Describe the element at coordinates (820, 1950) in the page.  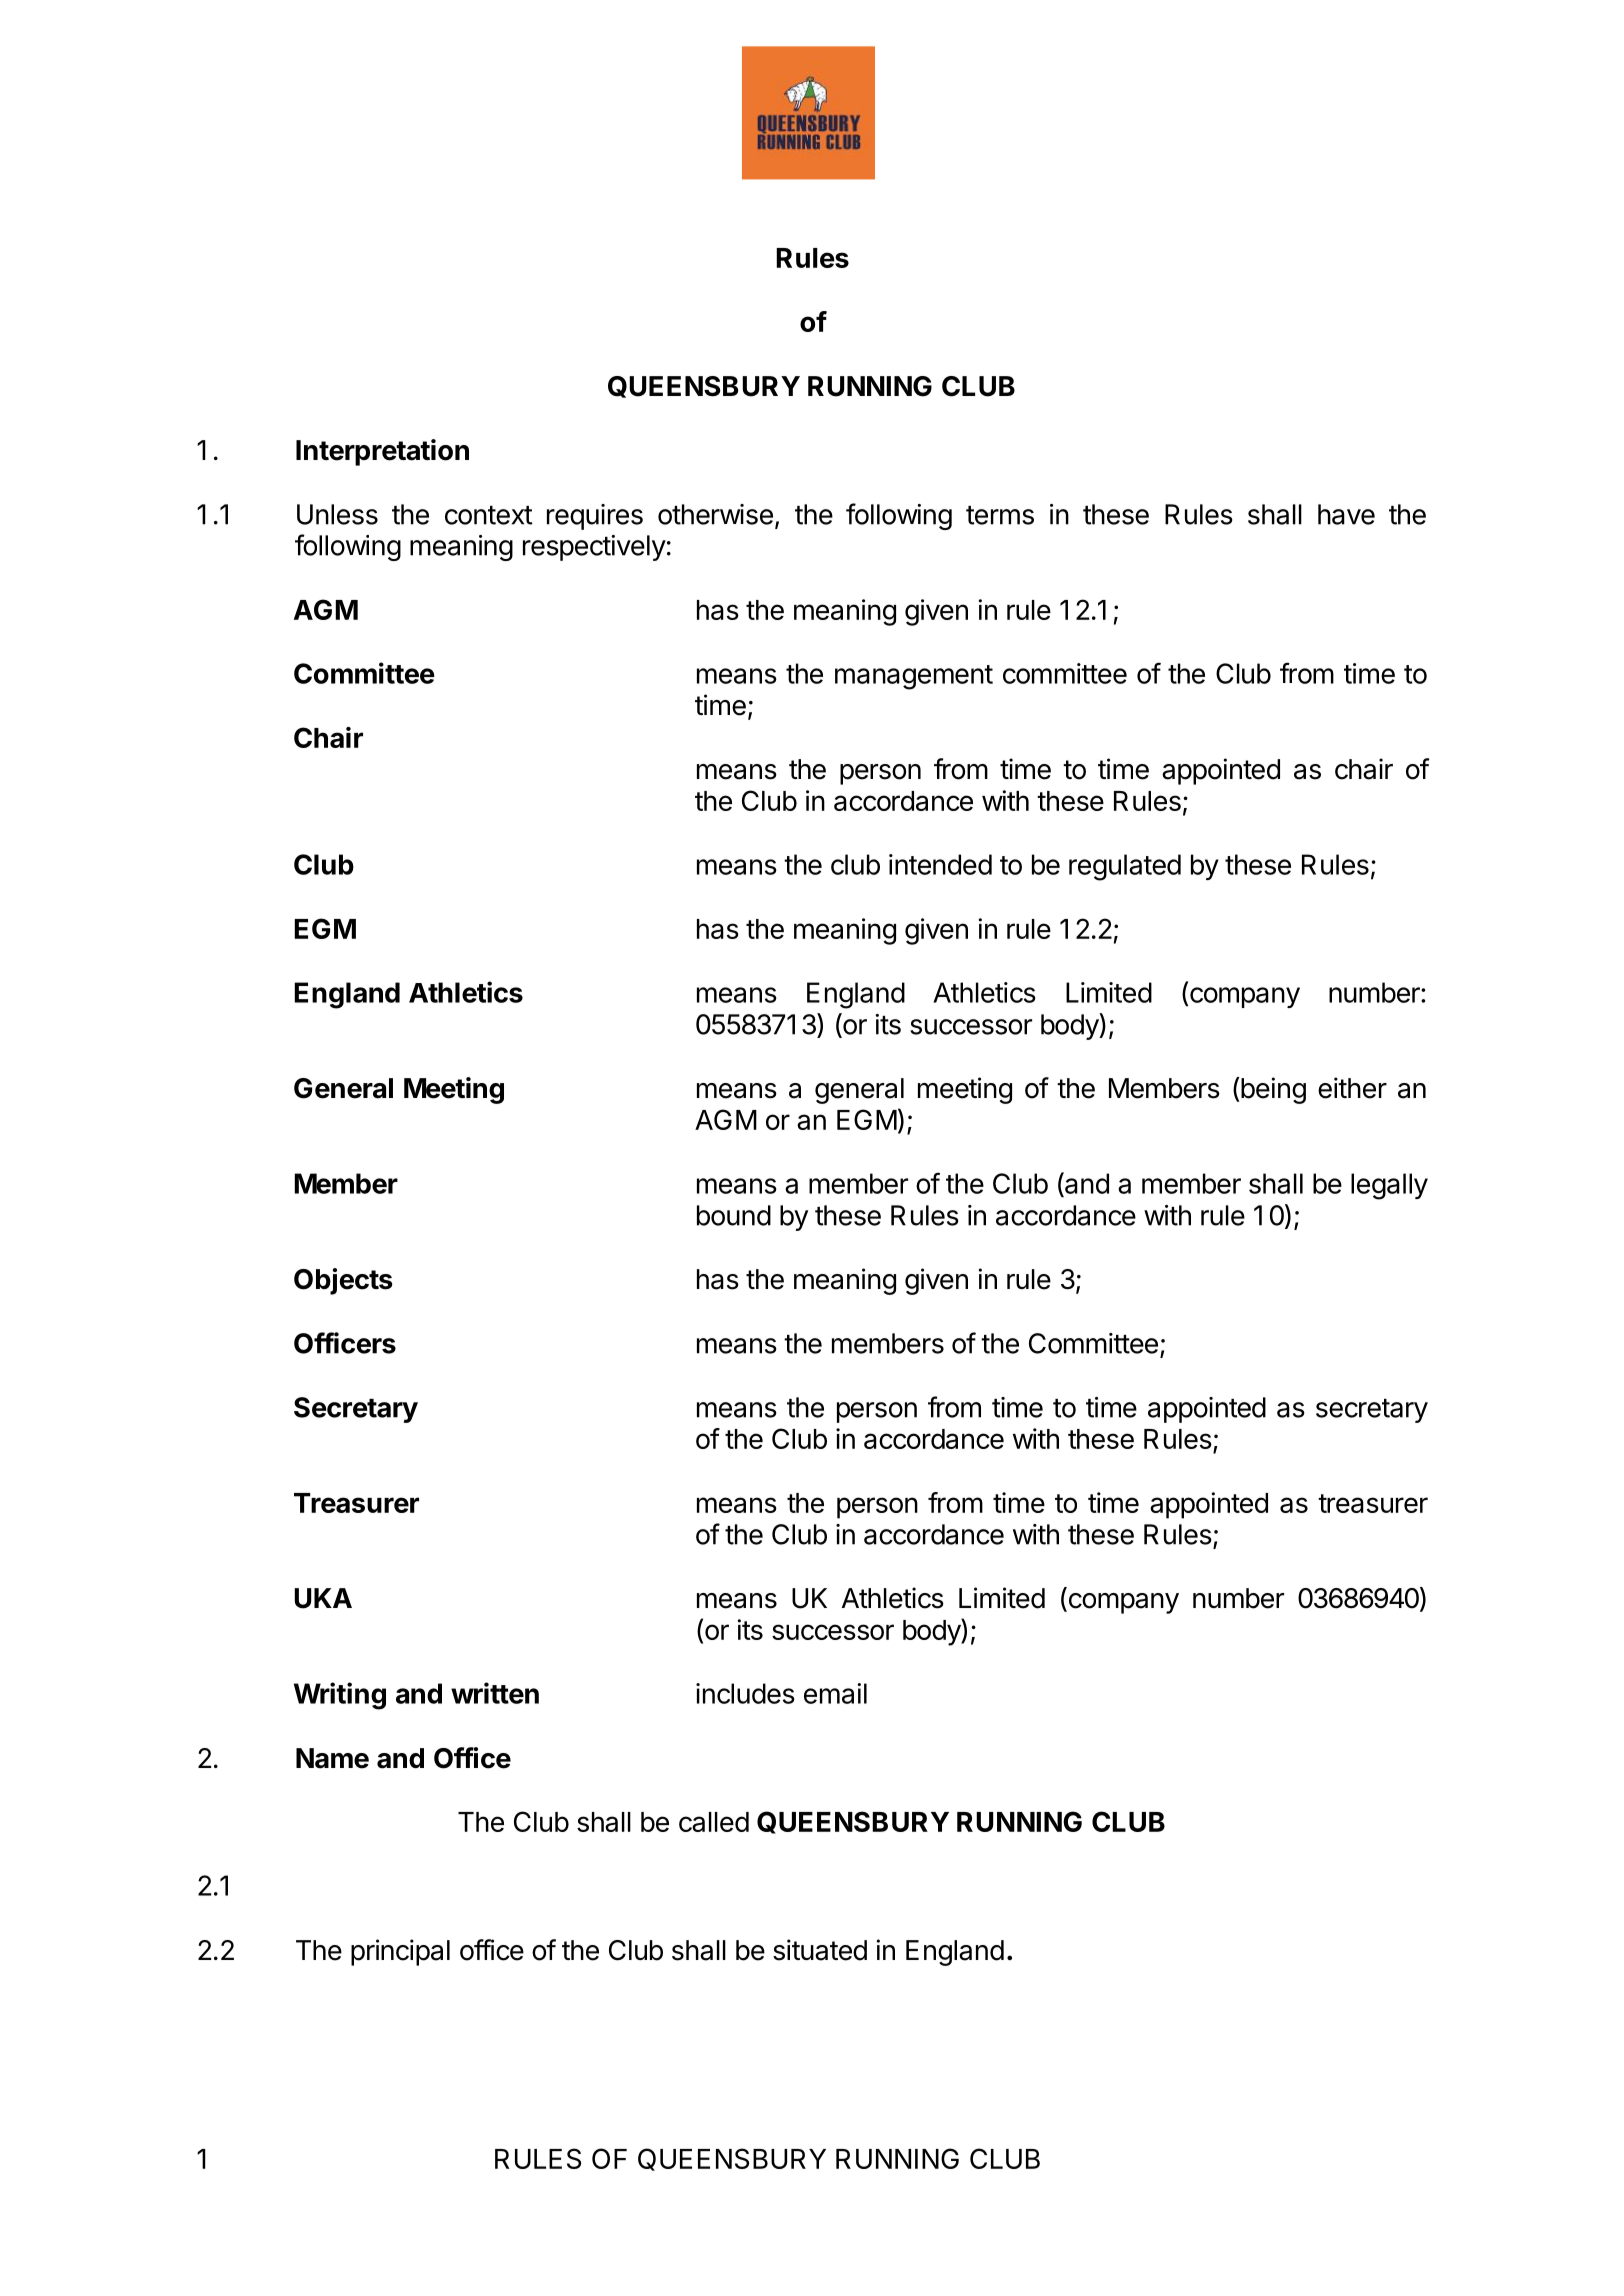
I see `situated` at that location.
